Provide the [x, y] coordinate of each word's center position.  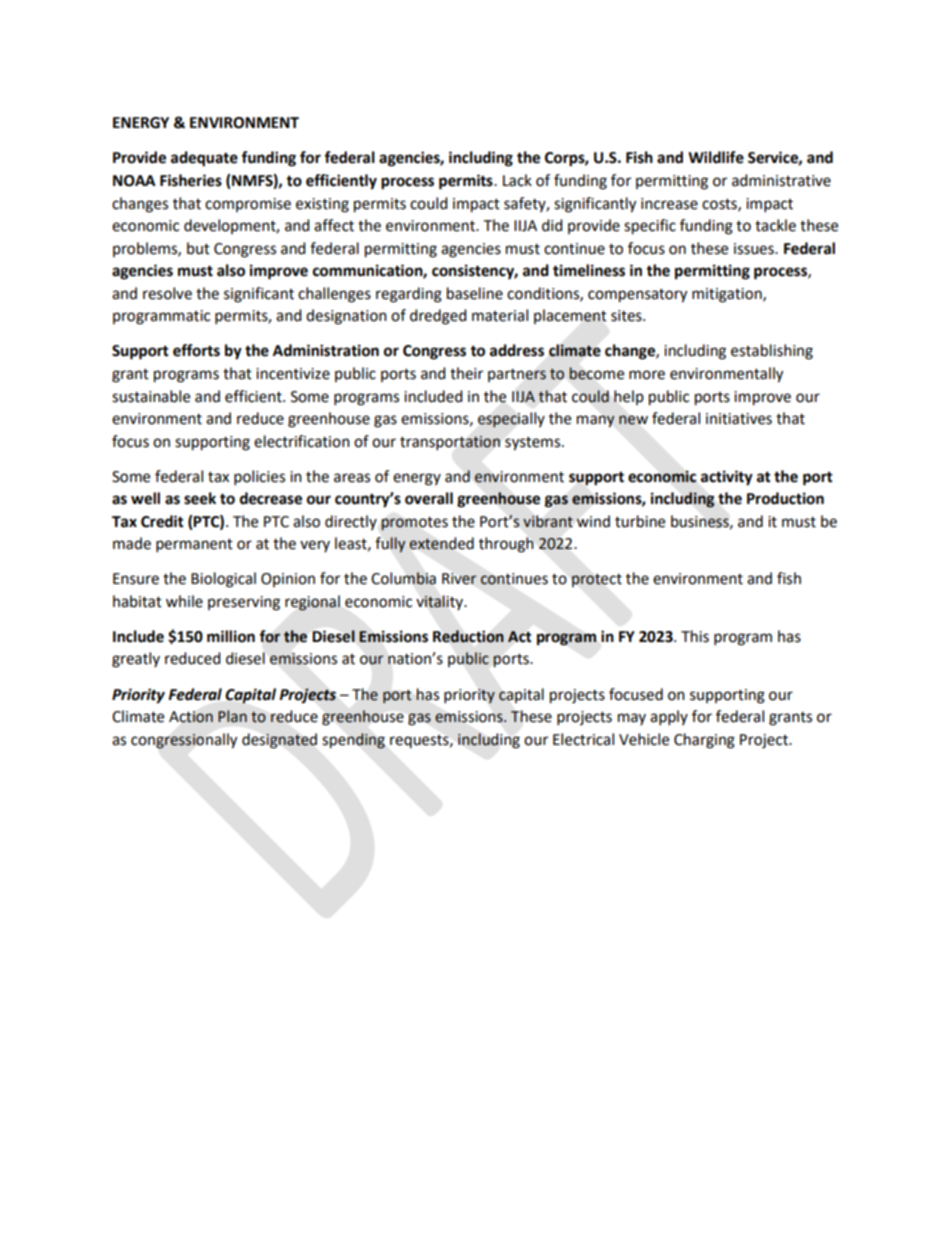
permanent [194, 546]
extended [441, 543]
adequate [204, 159]
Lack [517, 180]
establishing [772, 352]
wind [593, 521]
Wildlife [716, 157]
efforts [196, 350]
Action [191, 717]
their [466, 373]
